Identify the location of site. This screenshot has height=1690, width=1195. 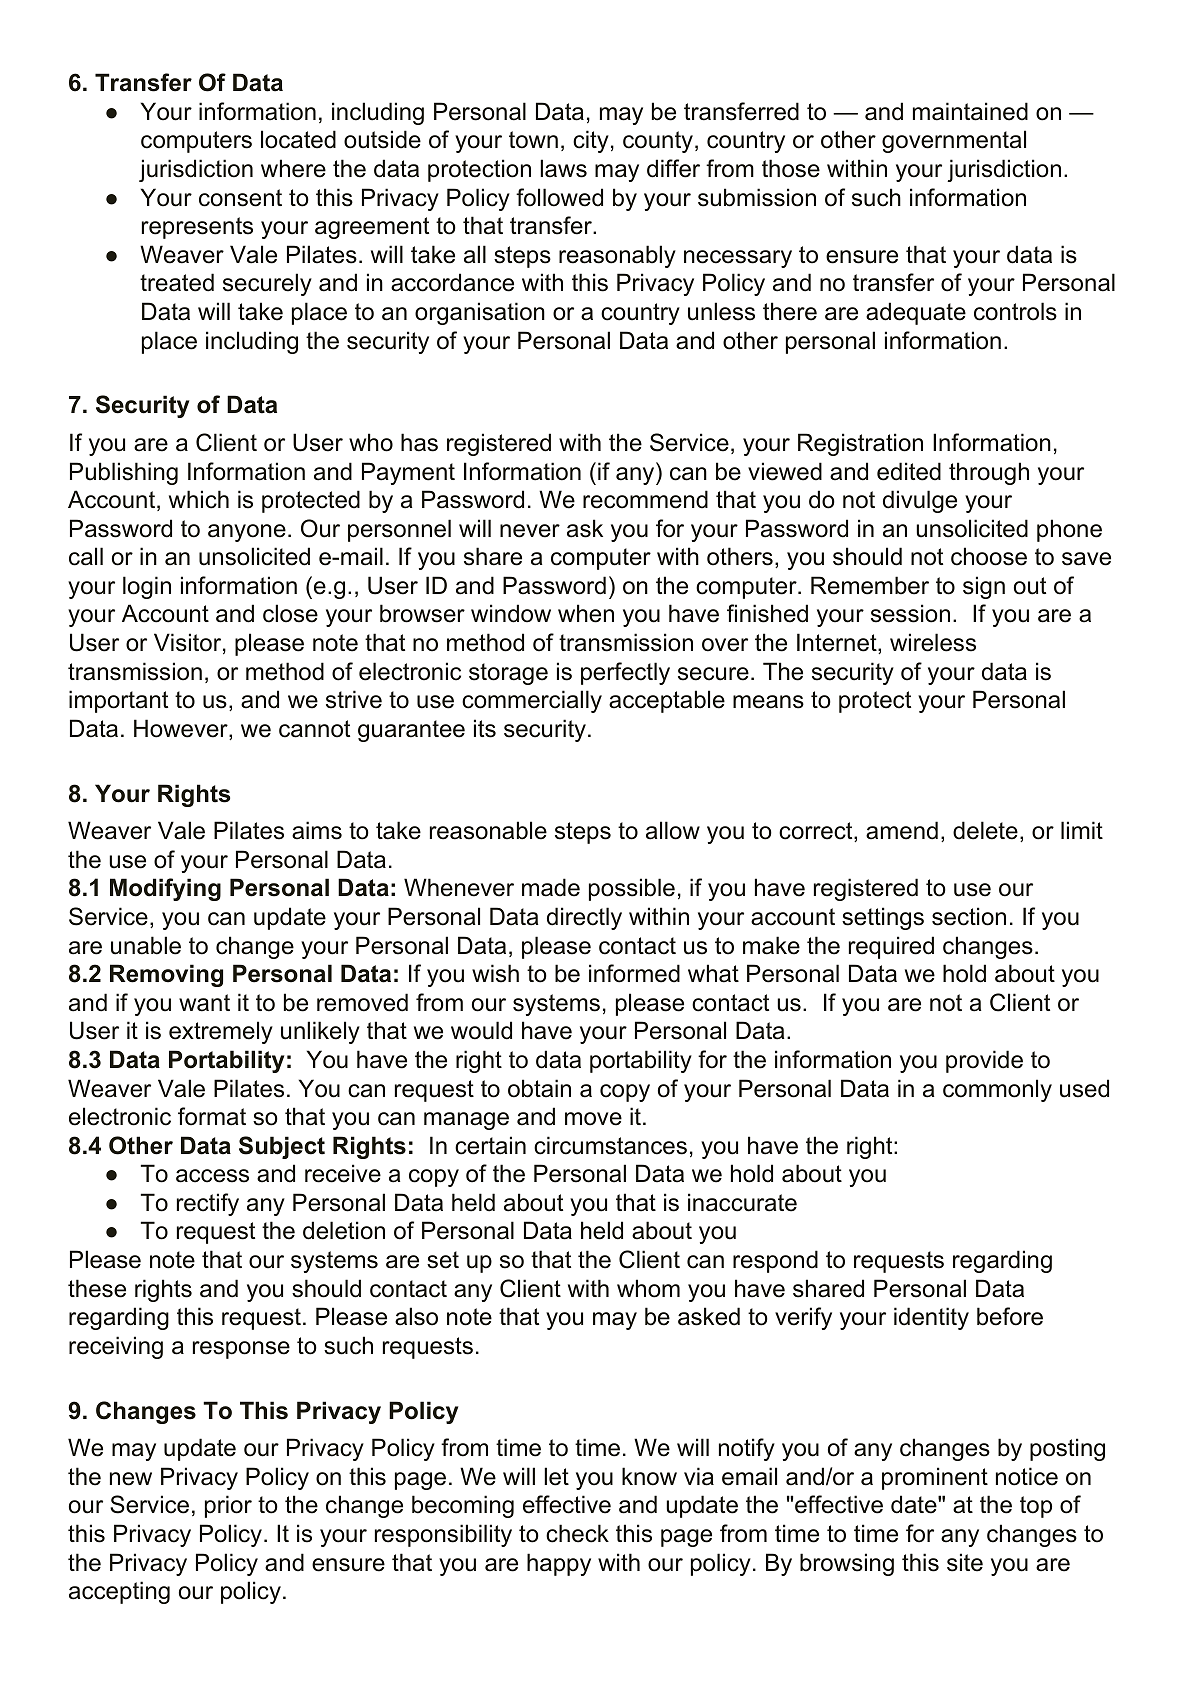
(965, 1562).
